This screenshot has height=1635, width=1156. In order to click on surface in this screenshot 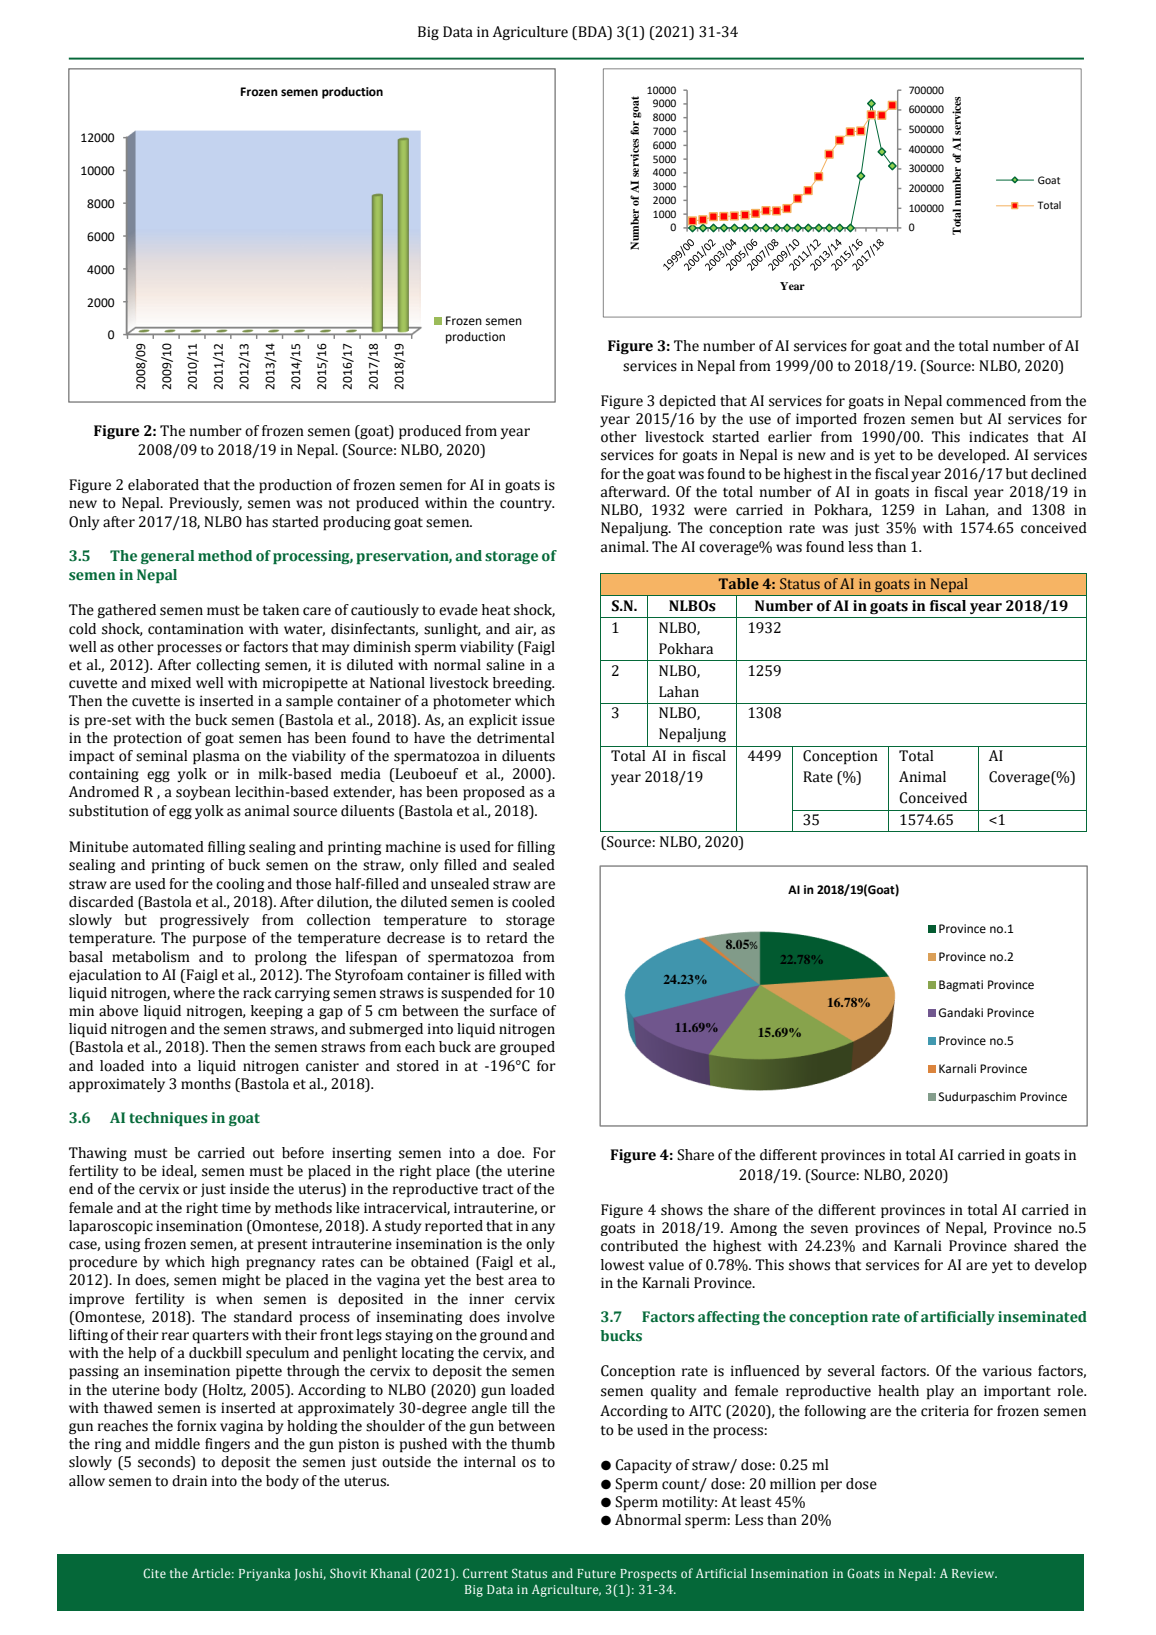, I will do `click(513, 1011)`.
